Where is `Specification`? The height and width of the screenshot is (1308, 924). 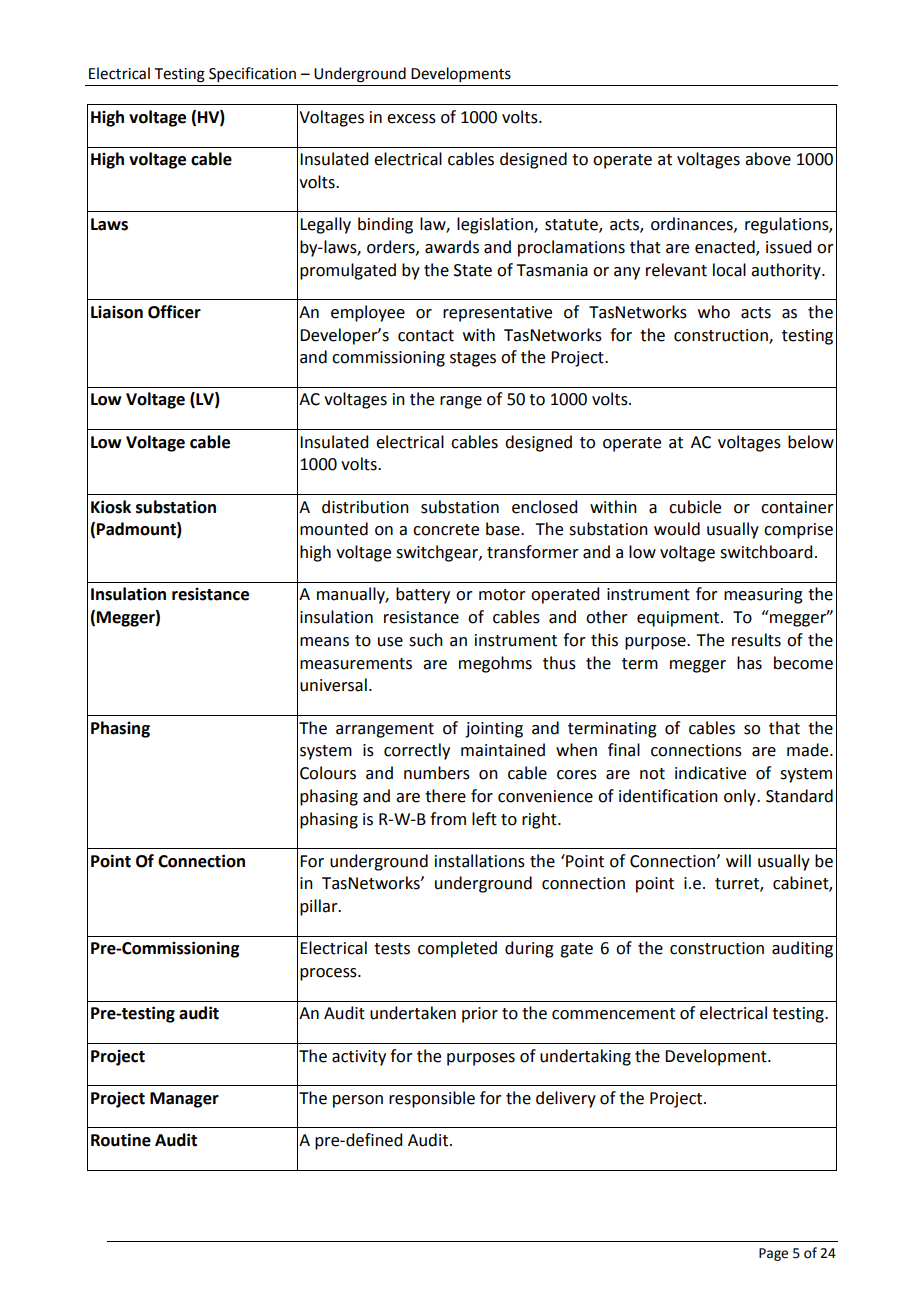
Specification is located at coordinates (252, 74).
